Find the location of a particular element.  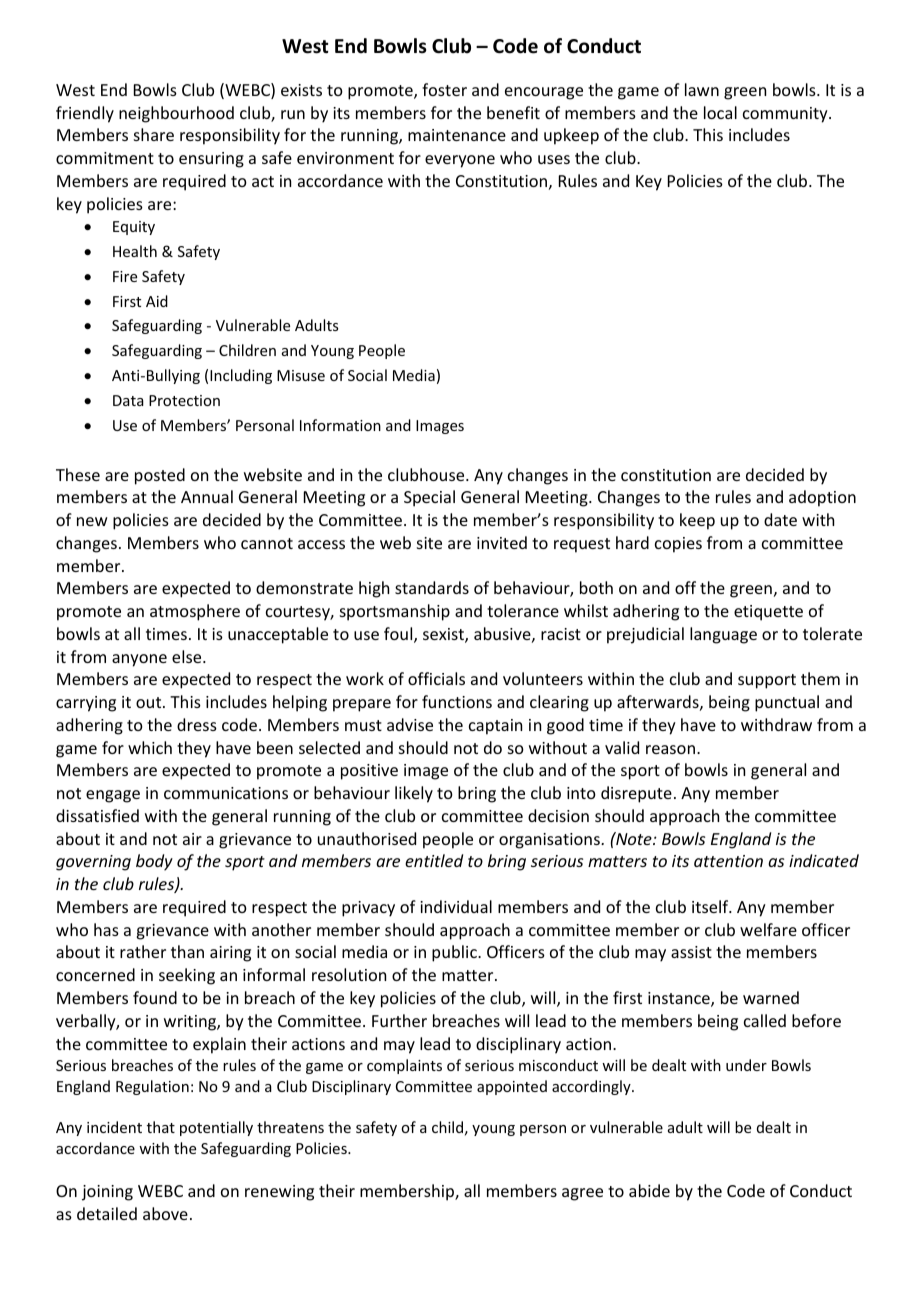

date is located at coordinates (780, 519).
